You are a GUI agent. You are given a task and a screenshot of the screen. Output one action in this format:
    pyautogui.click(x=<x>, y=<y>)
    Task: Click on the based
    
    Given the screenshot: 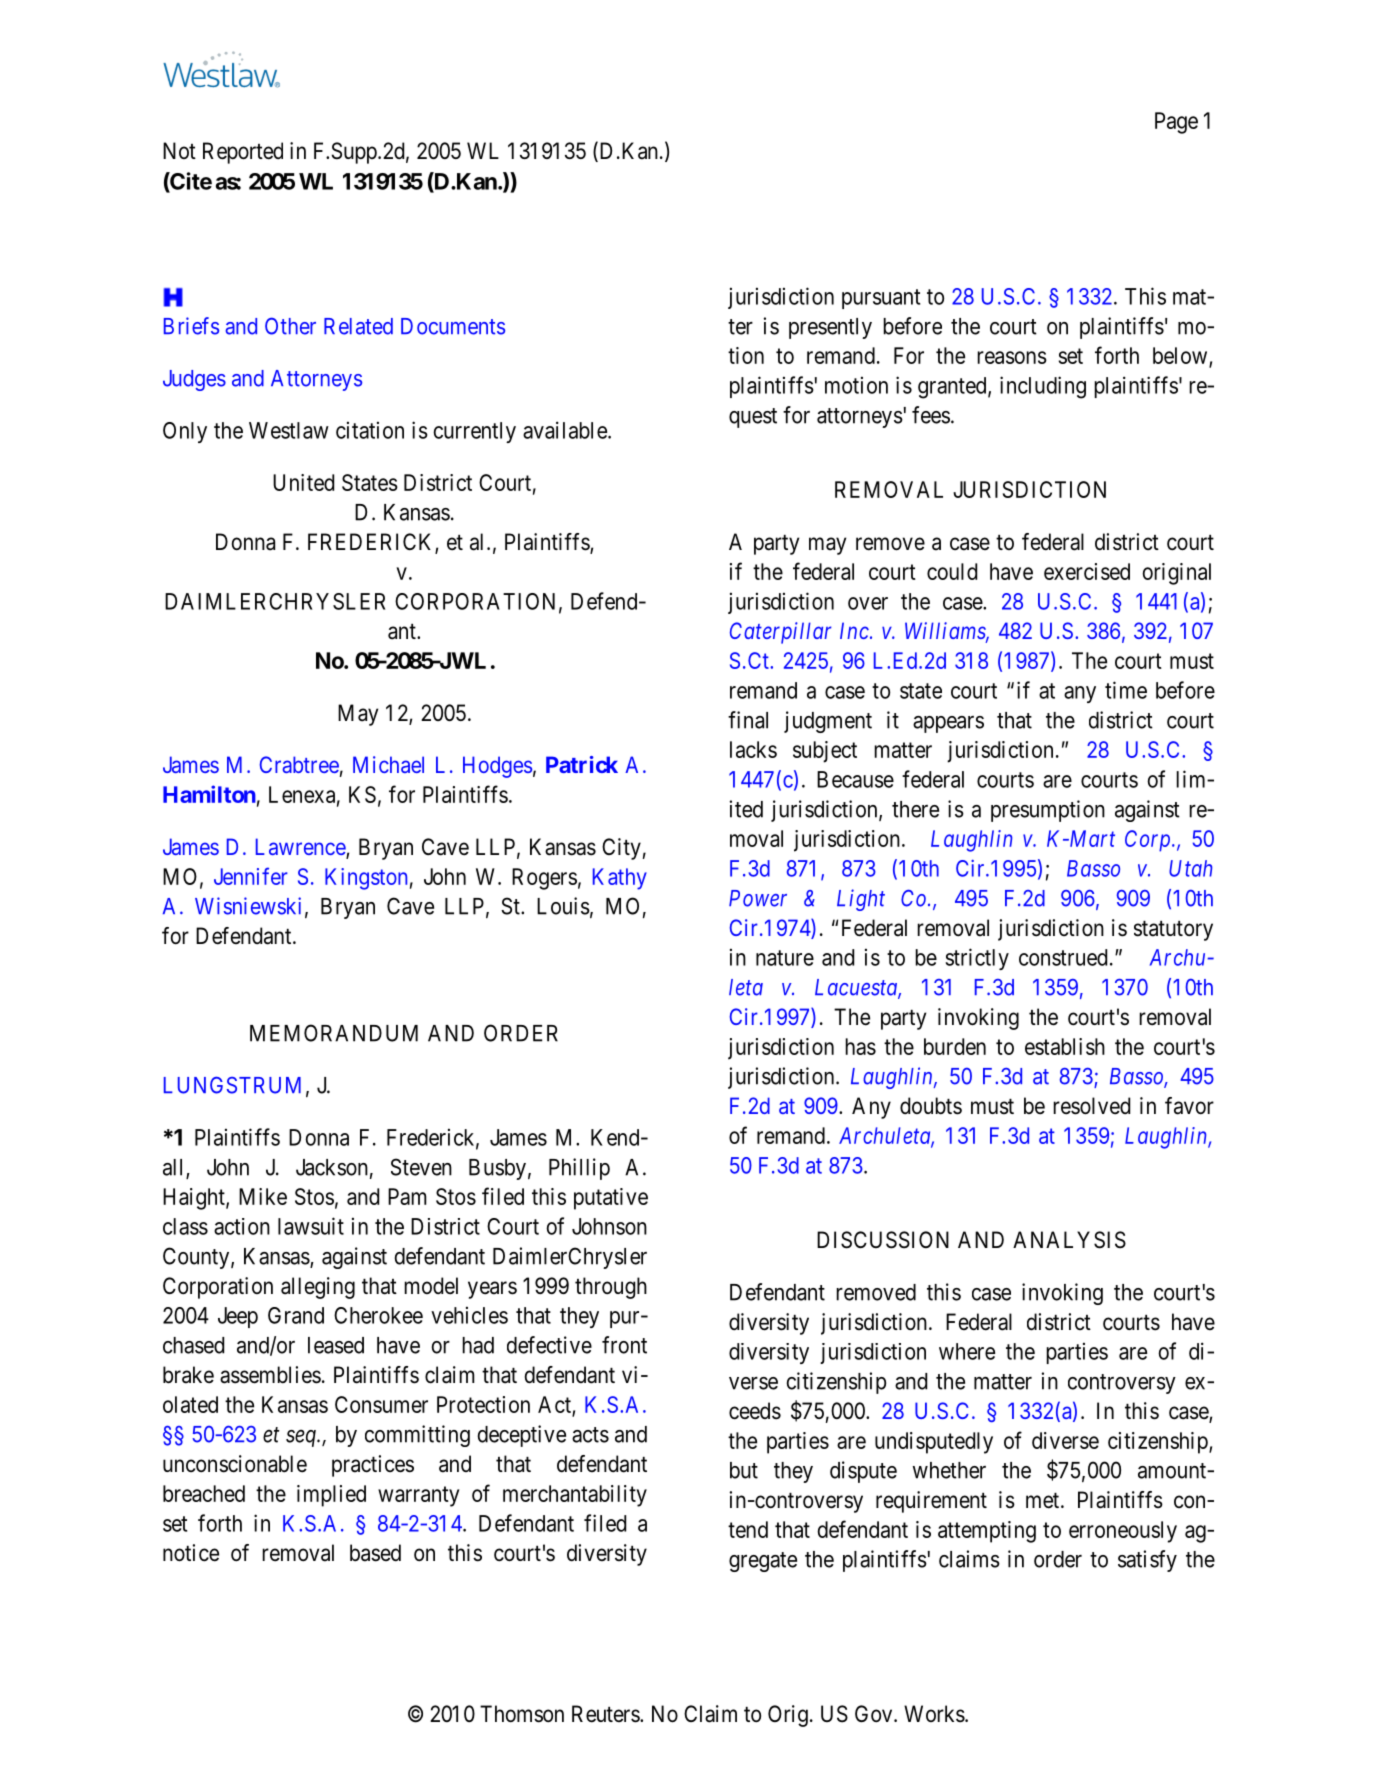 What is the action you would take?
    pyautogui.click(x=375, y=1553)
